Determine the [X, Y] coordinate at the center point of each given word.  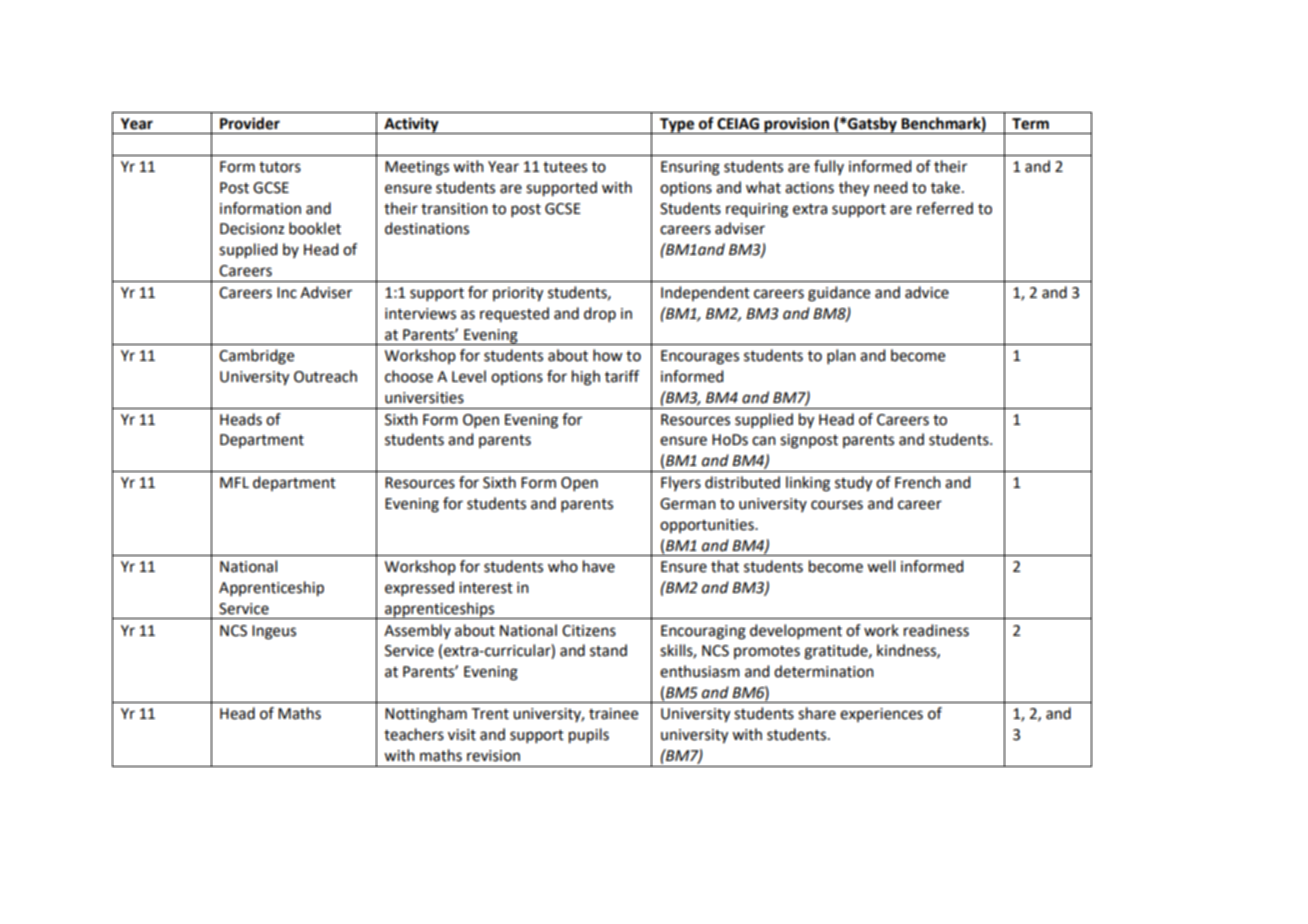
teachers [414, 734]
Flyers [681, 483]
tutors [280, 167]
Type [677, 126]
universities [424, 398]
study [853, 484]
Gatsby [872, 125]
